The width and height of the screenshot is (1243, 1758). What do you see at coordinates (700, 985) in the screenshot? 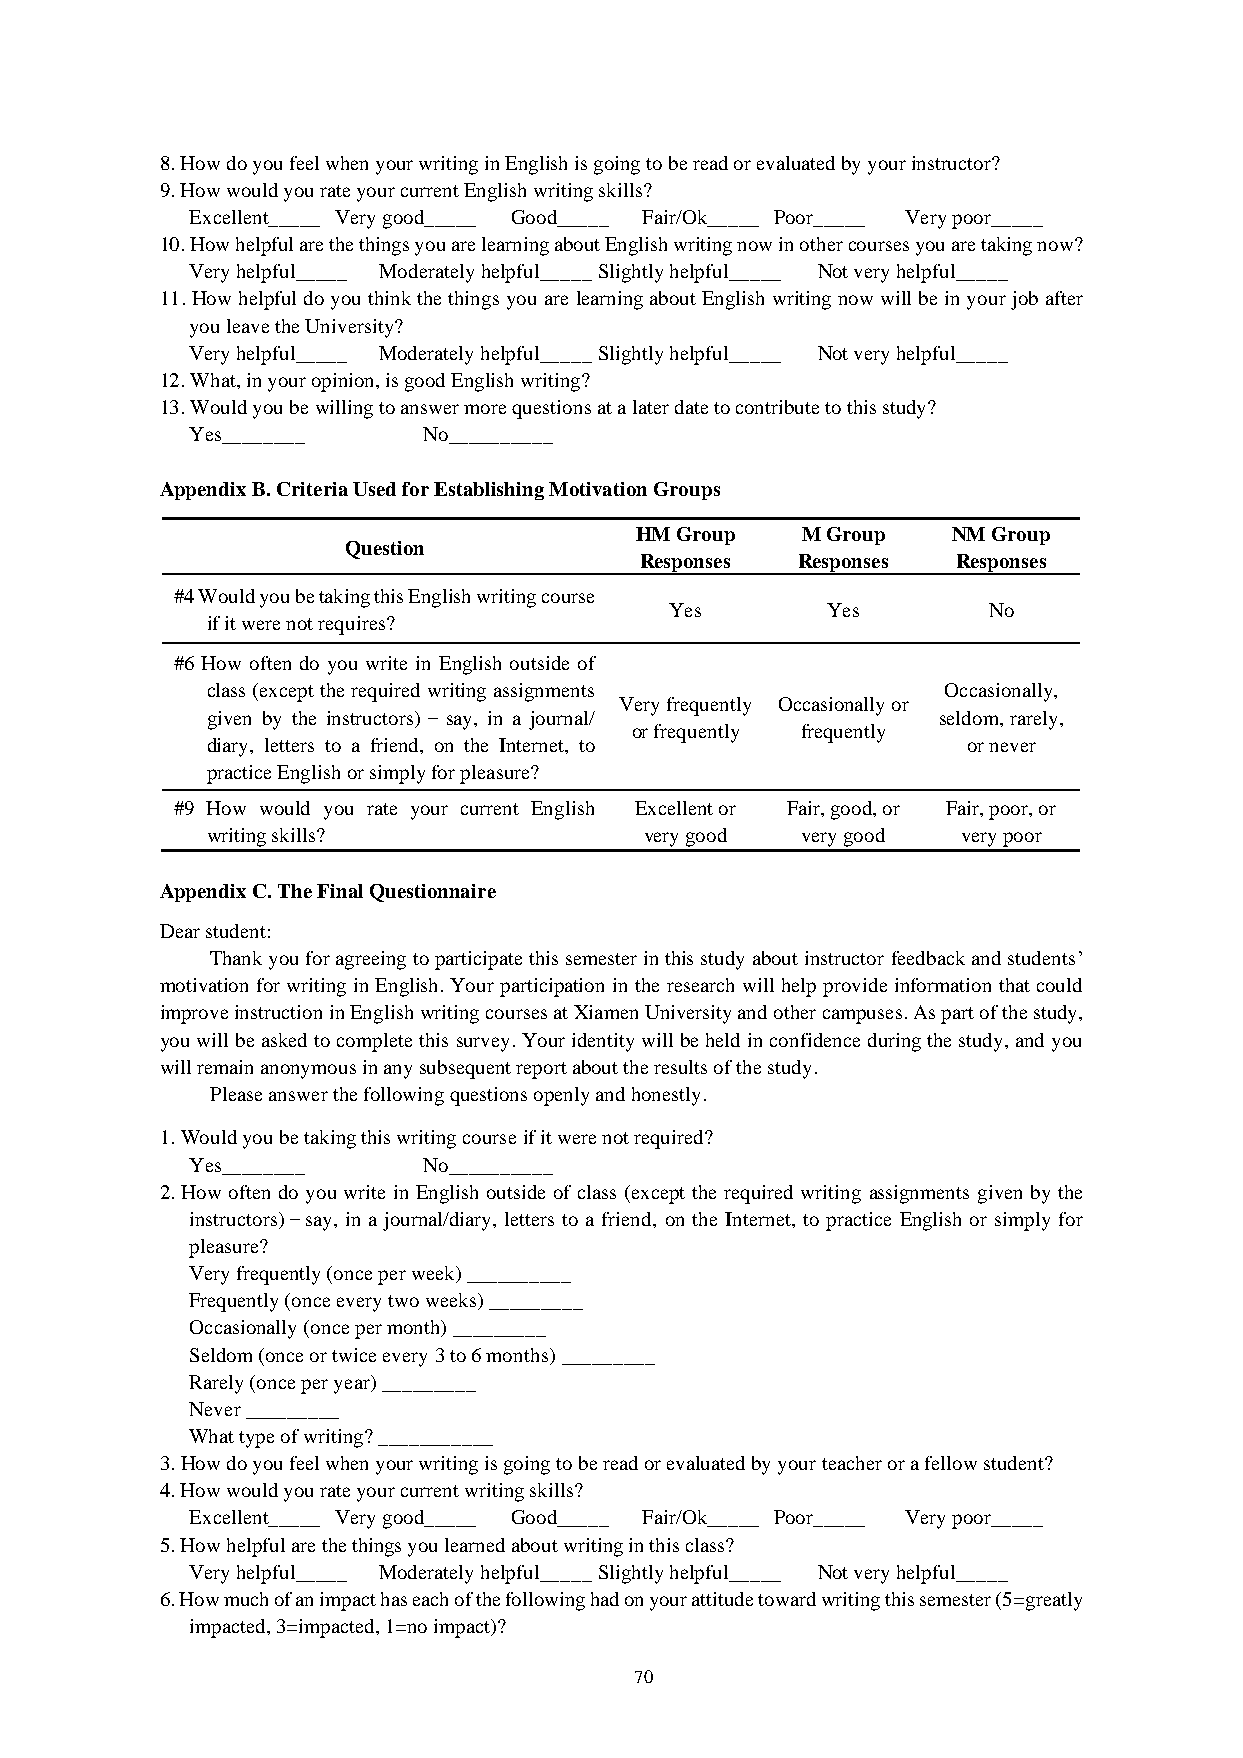
I see `research` at bounding box center [700, 985].
